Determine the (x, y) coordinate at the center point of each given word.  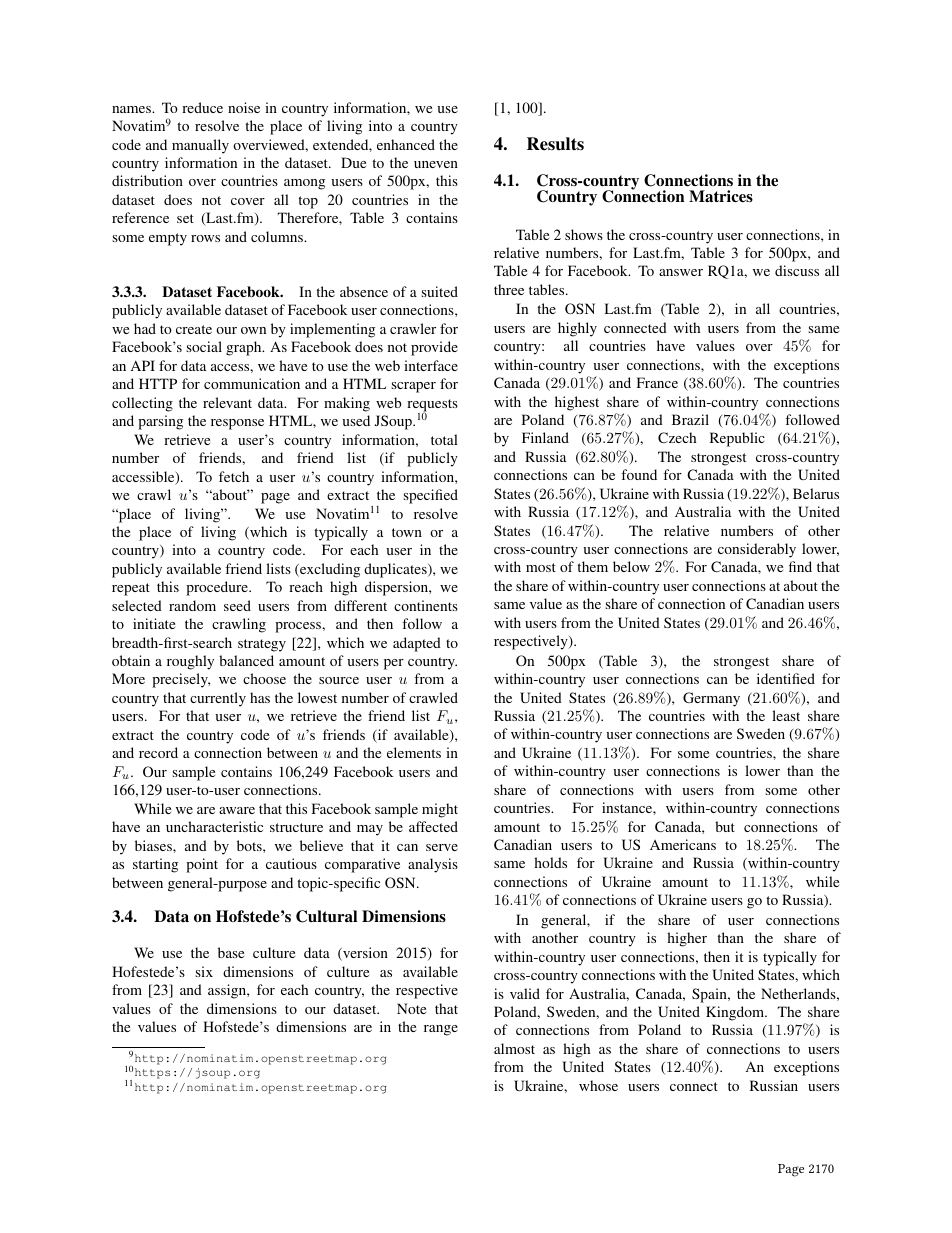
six (204, 971)
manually (200, 146)
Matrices (721, 196)
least (786, 715)
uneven (436, 164)
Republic (737, 439)
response (237, 424)
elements (414, 752)
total (444, 439)
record (158, 752)
